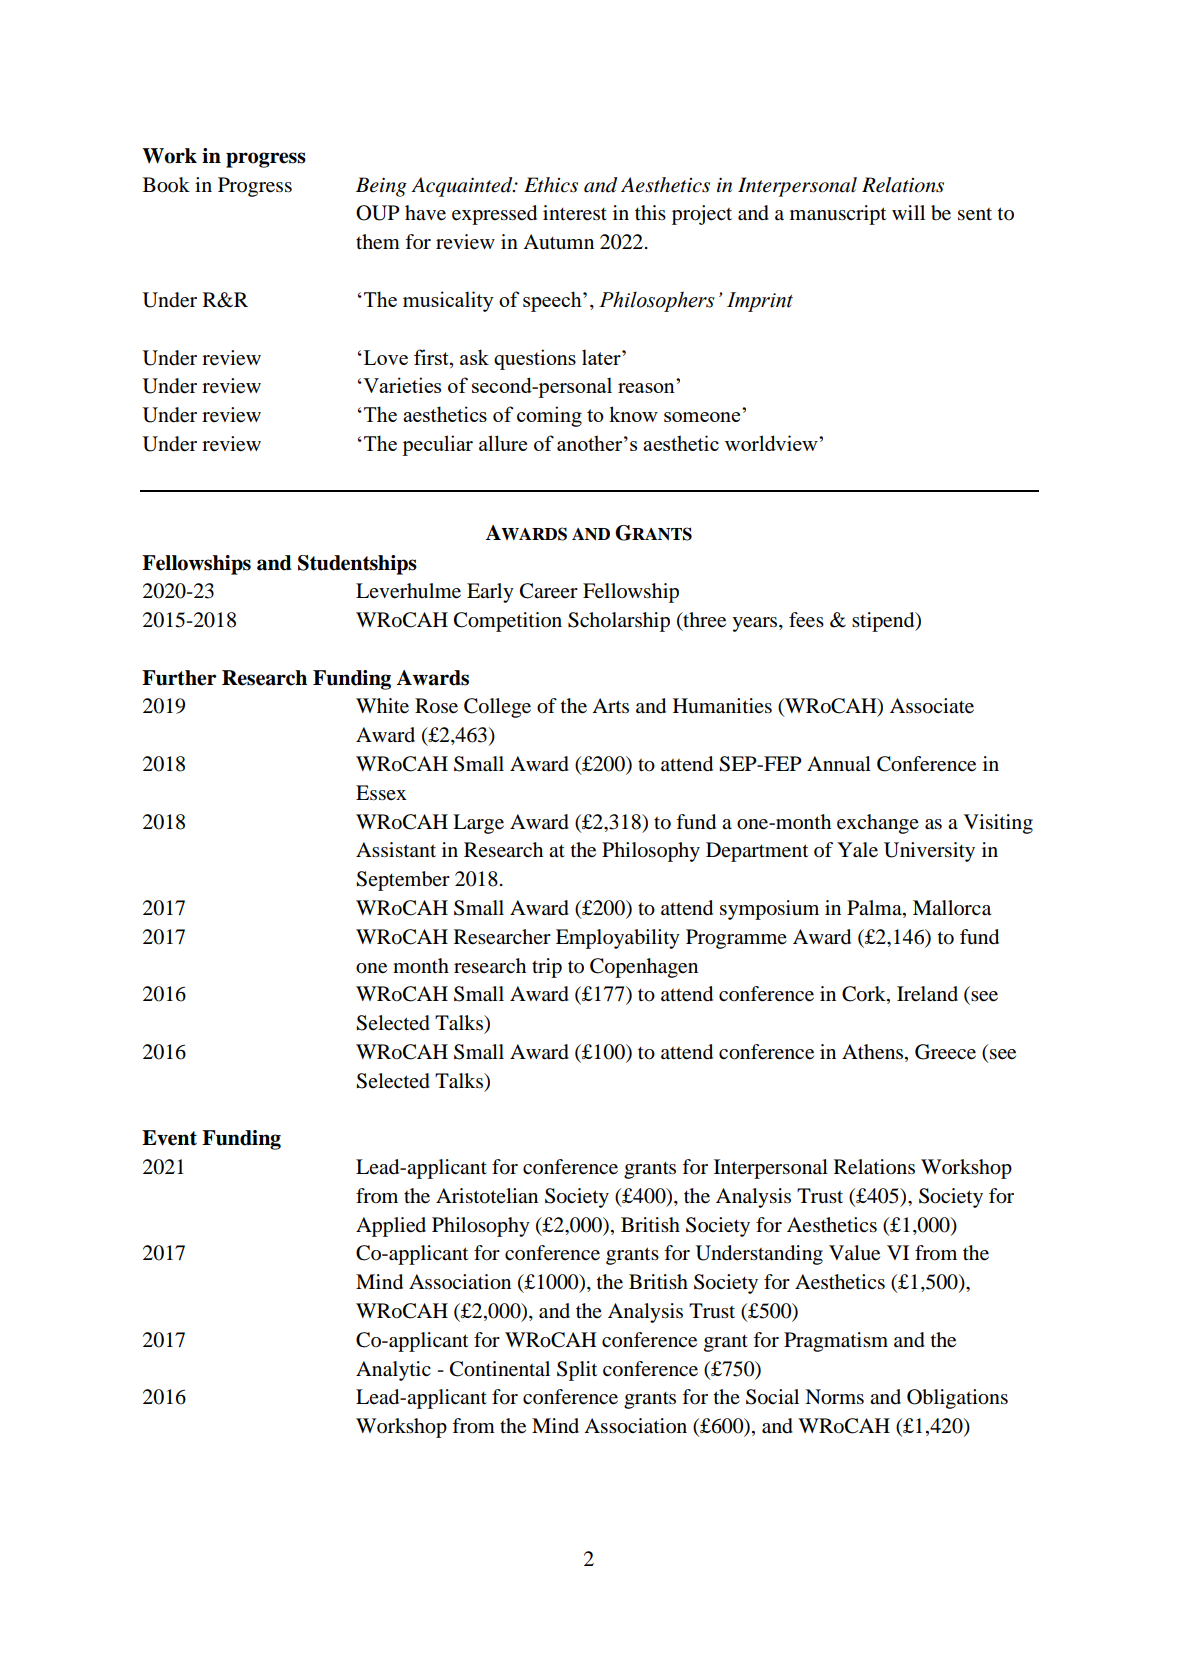 This page has height=1666, width=1178. What do you see at coordinates (393, 1371) in the page?
I see `Analytic` at bounding box center [393, 1371].
